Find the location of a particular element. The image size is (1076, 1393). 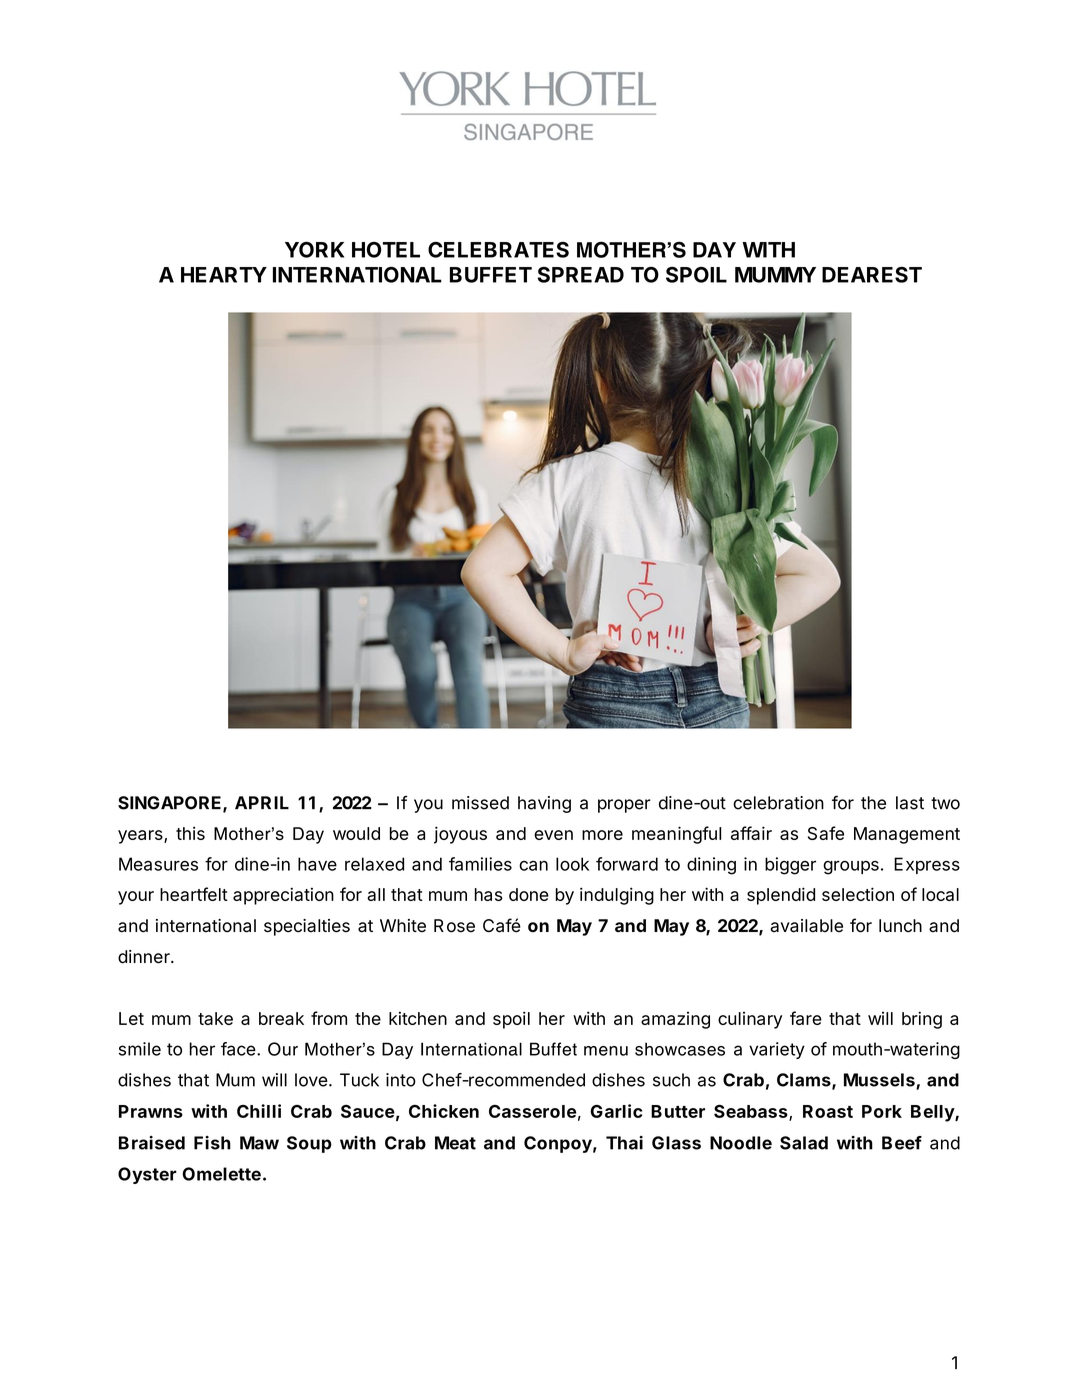

APRIL is located at coordinates (262, 802).
